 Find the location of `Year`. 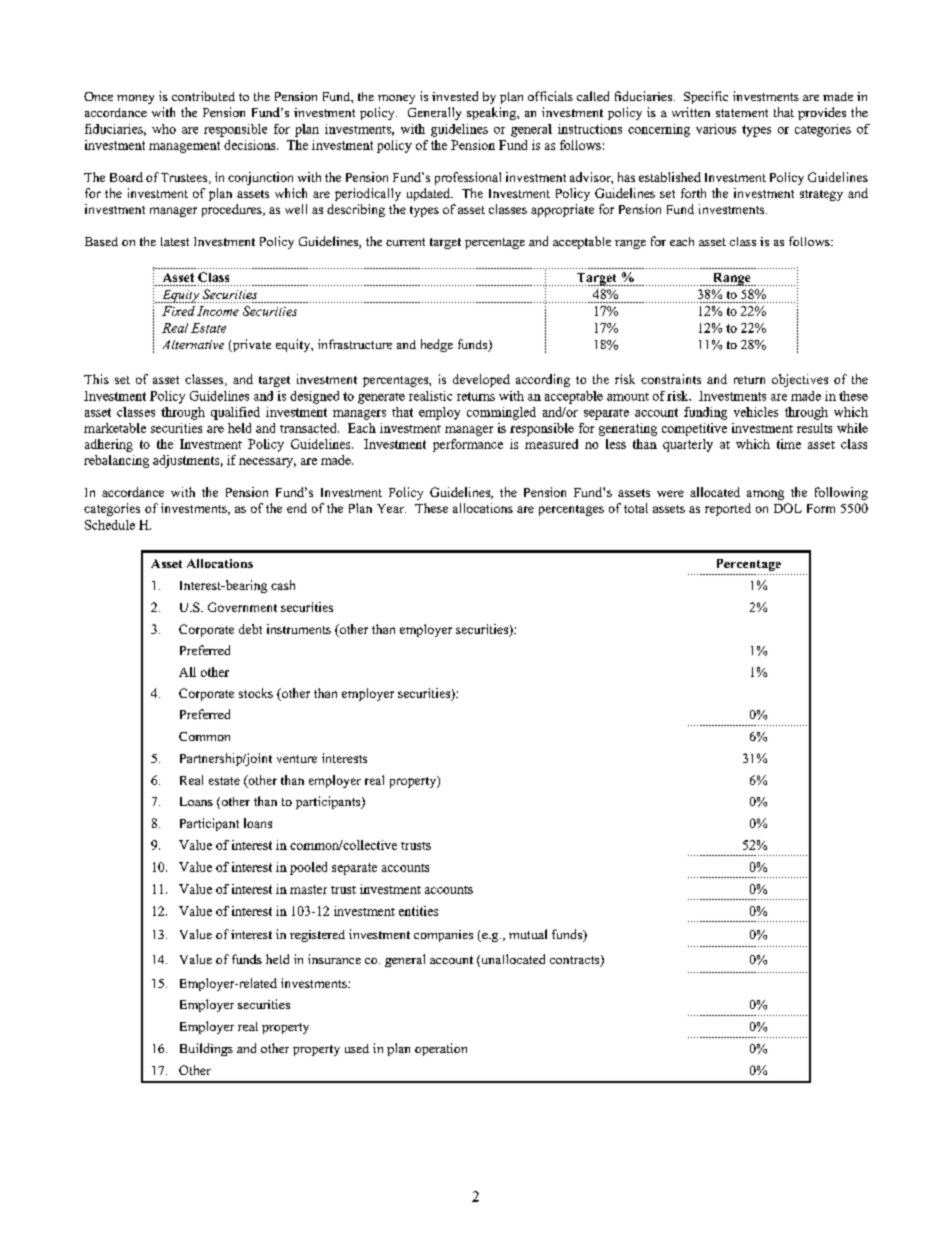

Year is located at coordinates (391, 508).
